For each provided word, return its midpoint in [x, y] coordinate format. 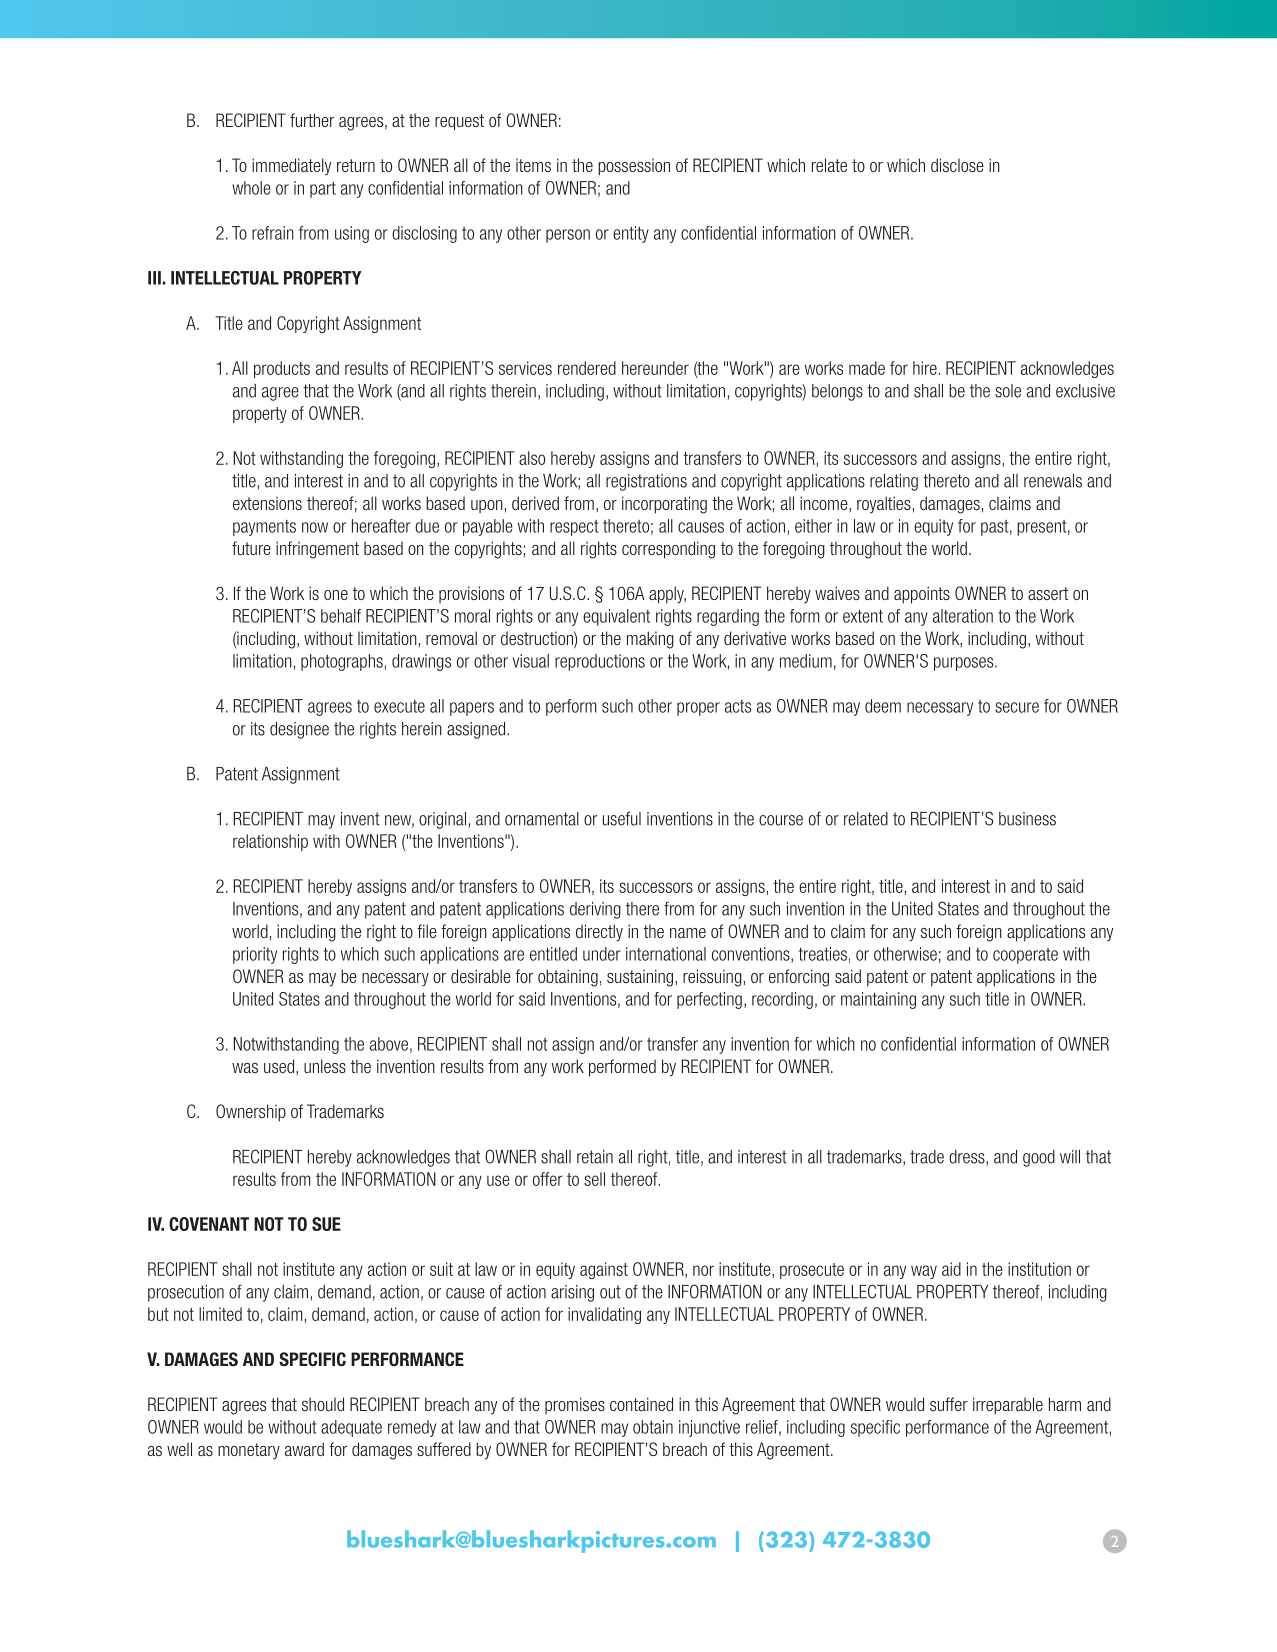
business [1027, 819]
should [323, 1404]
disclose [957, 165]
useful [622, 818]
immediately [291, 167]
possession [634, 167]
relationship [270, 842]
